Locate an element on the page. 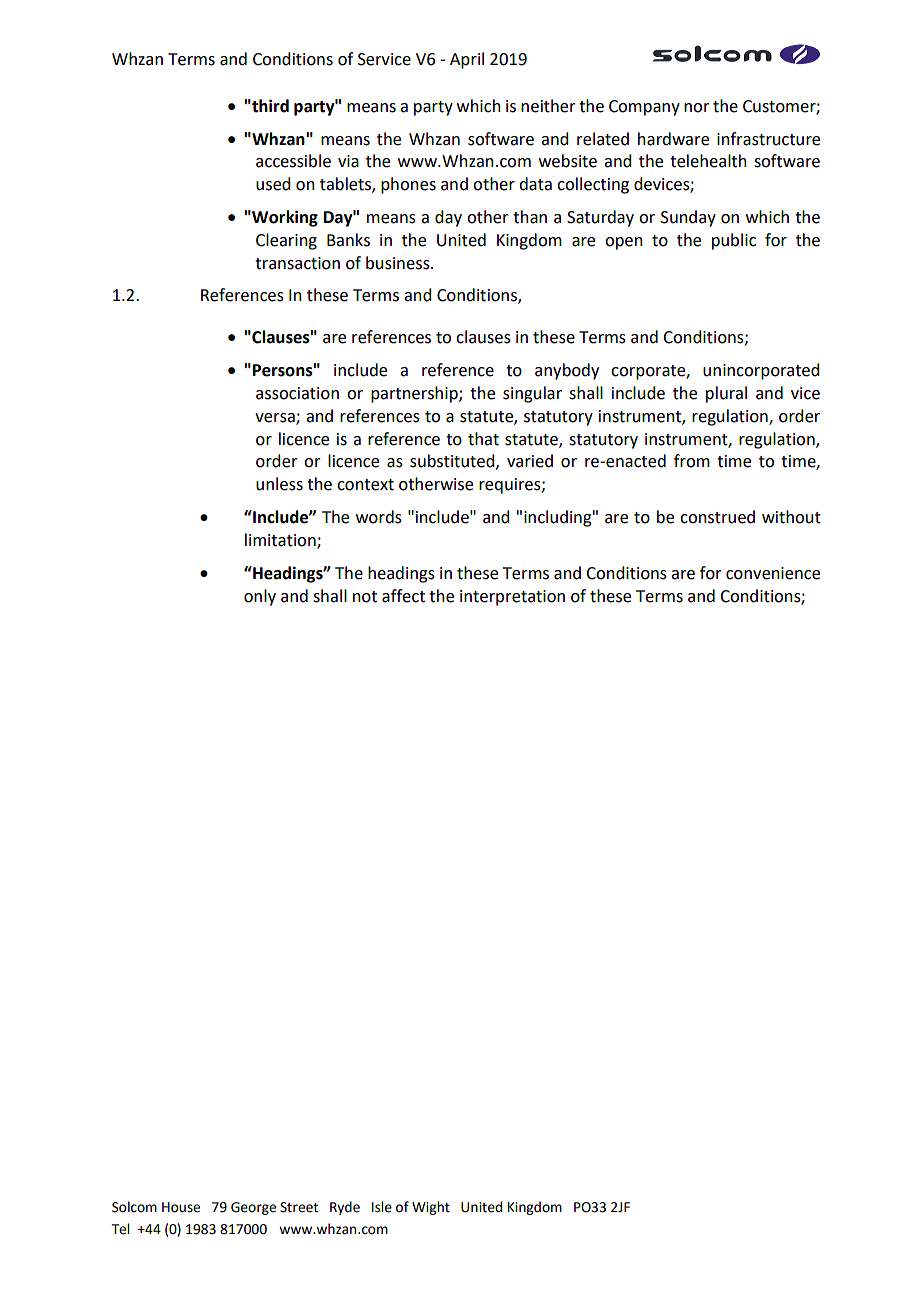  Isle is located at coordinates (382, 1207).
